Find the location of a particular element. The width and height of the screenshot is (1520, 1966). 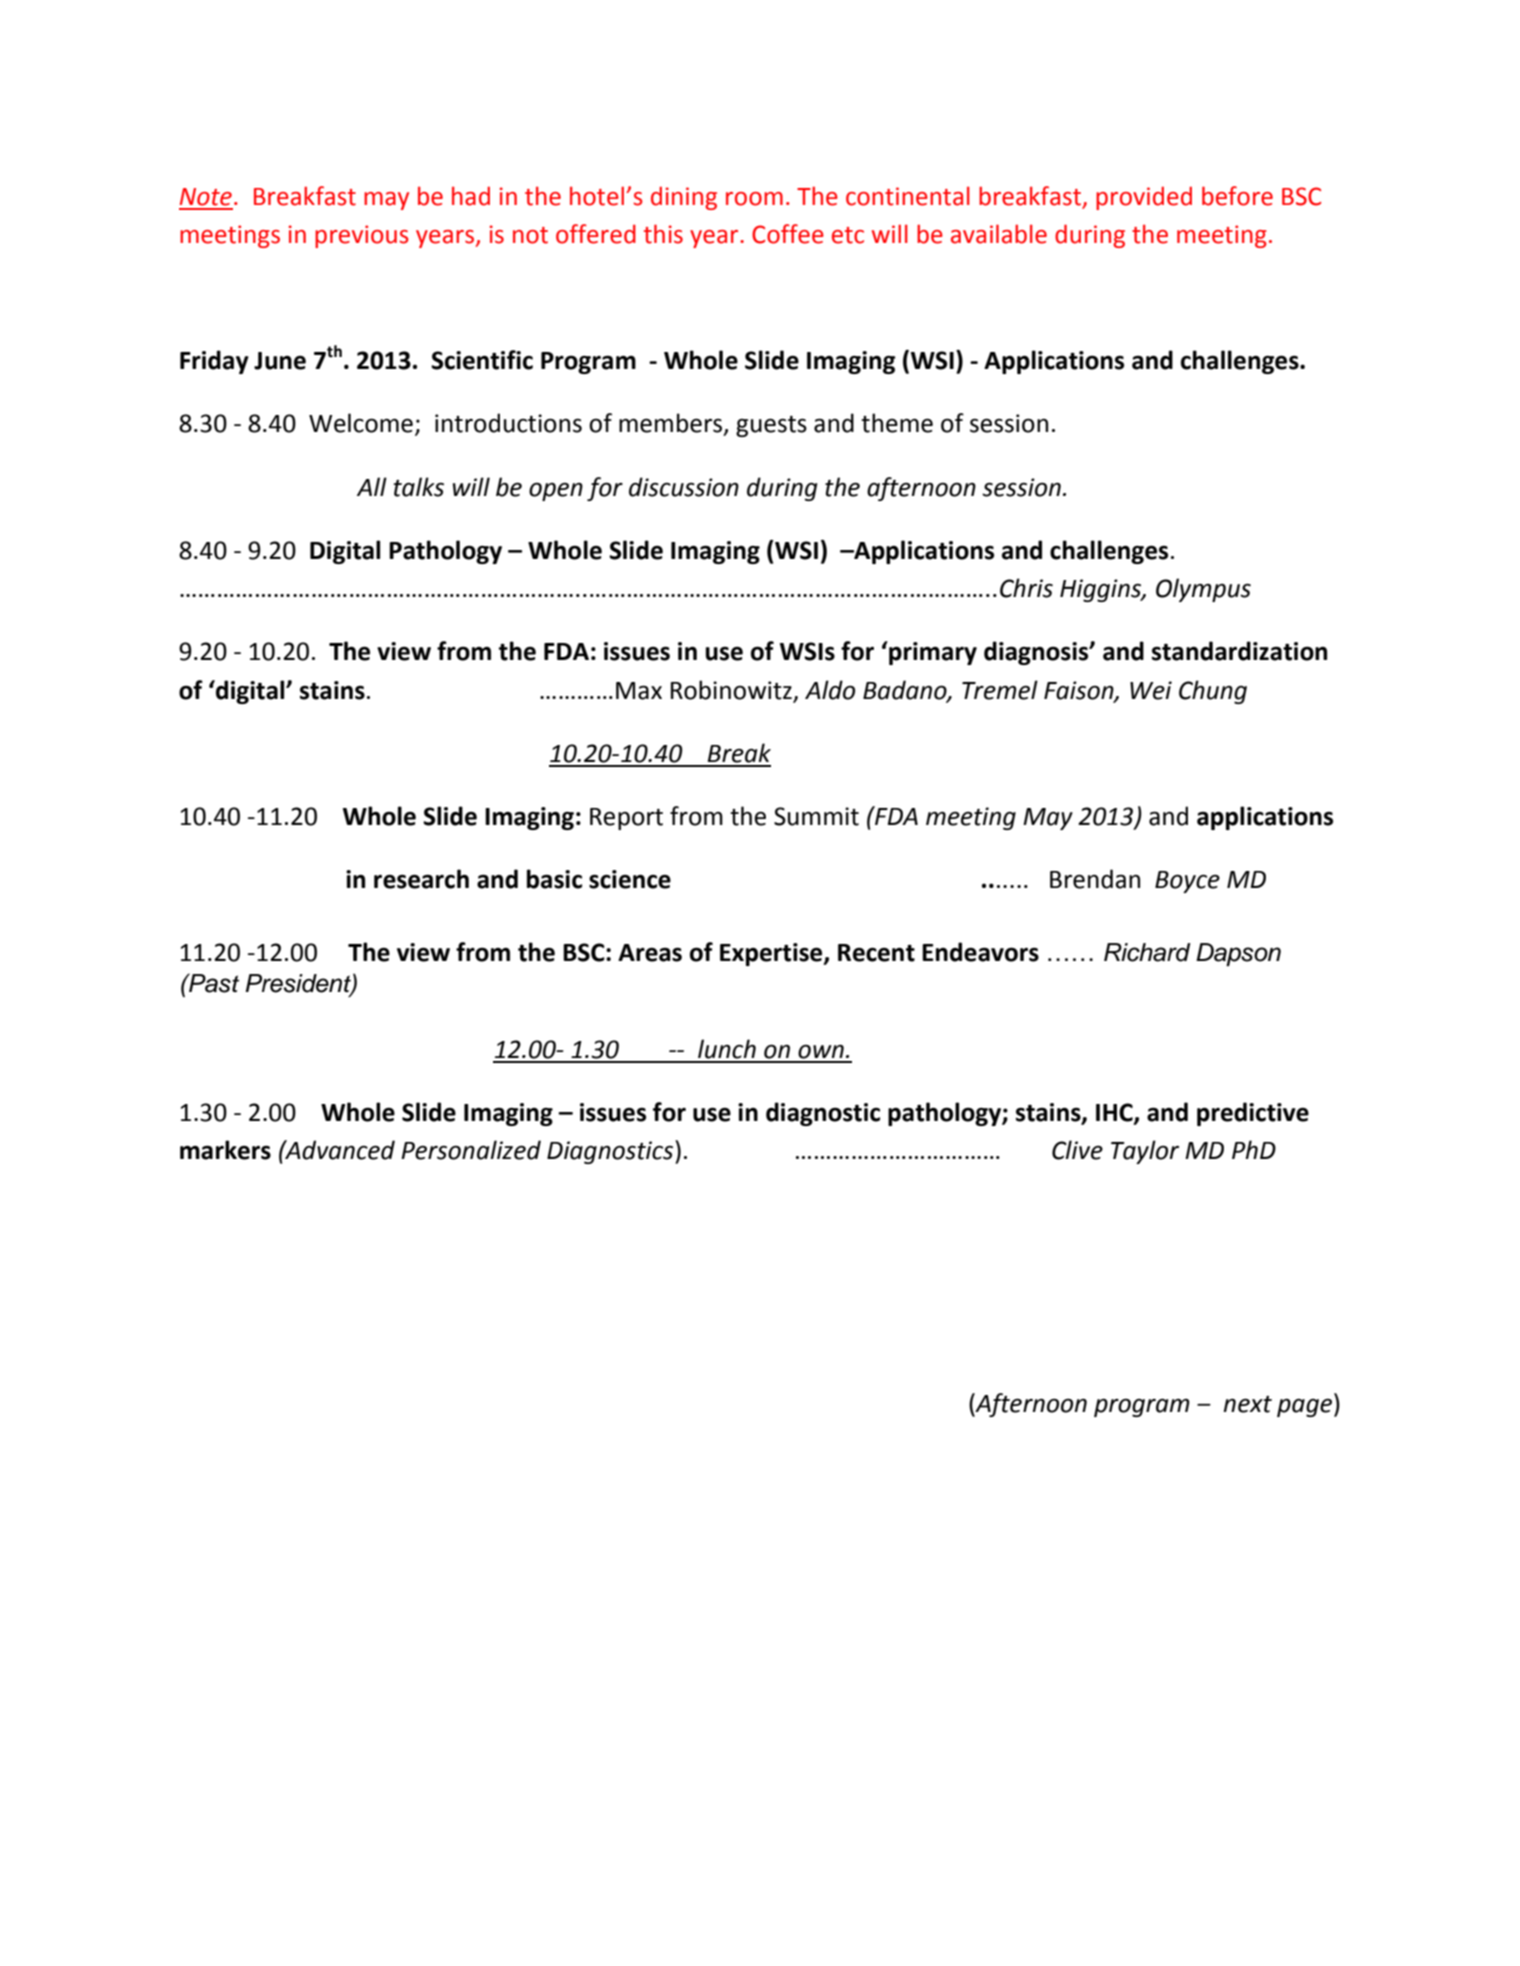

Boyce is located at coordinates (1187, 882).
